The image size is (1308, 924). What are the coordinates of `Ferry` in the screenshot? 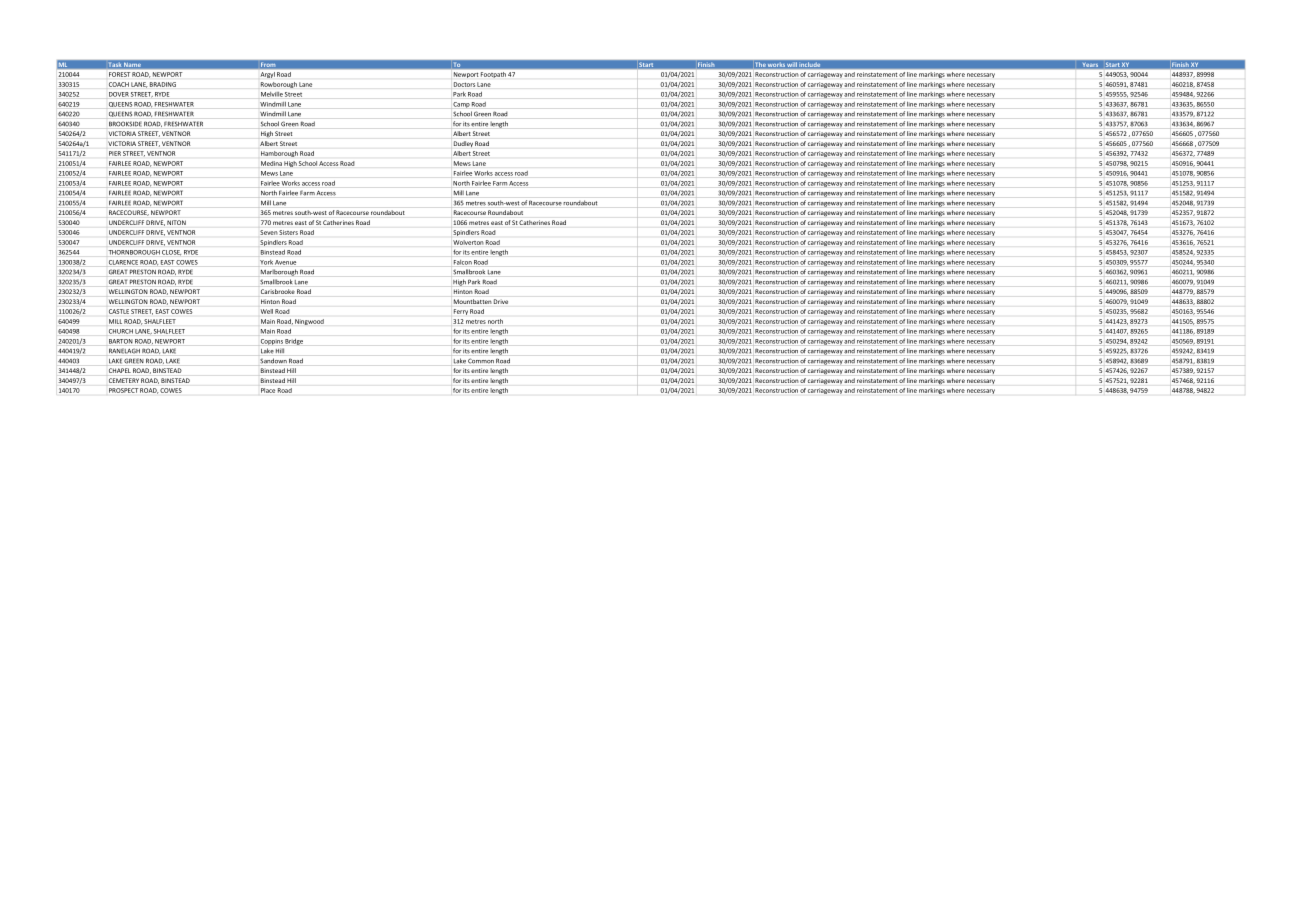 It's located at (461, 312).
